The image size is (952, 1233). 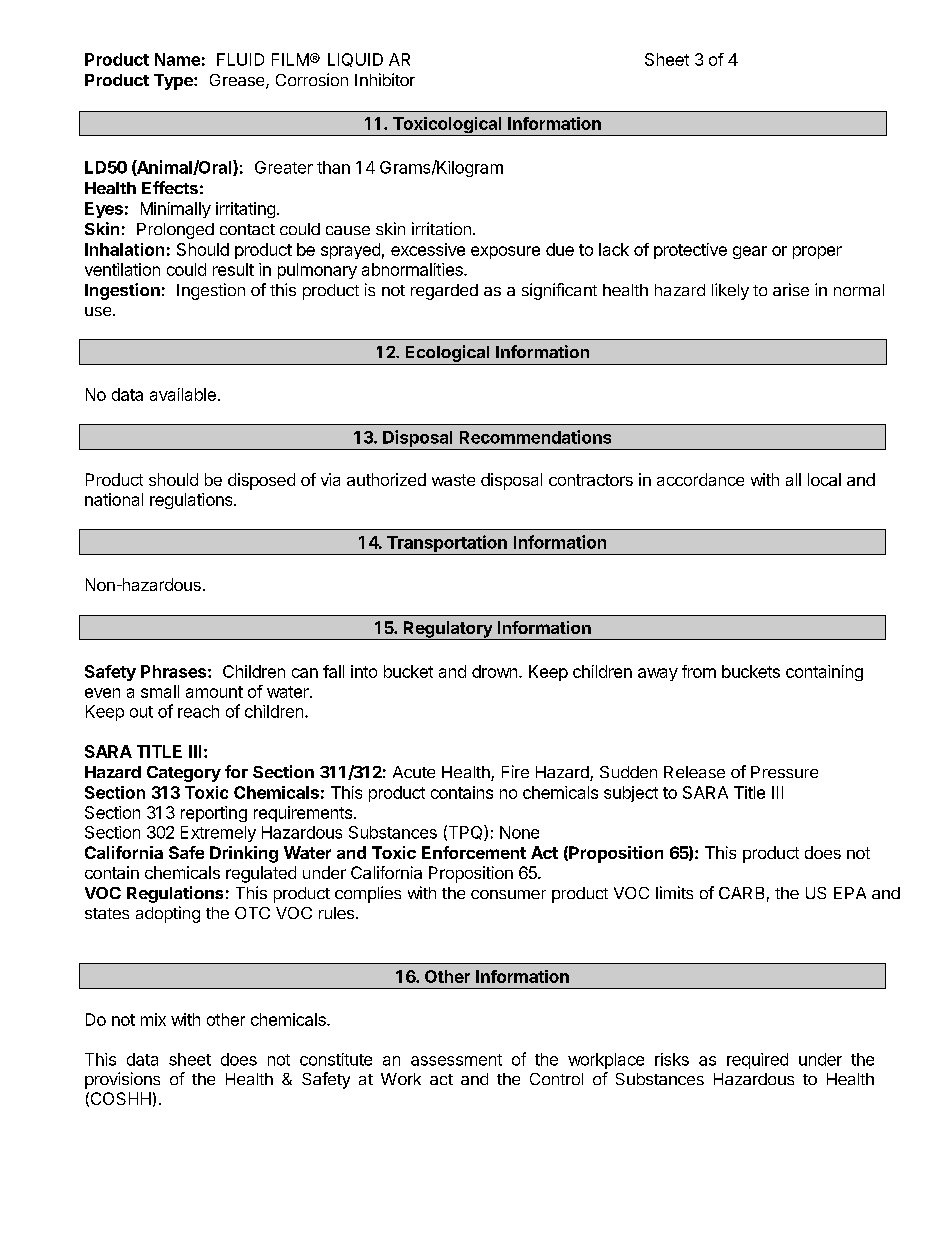 What do you see at coordinates (757, 1061) in the image?
I see `required` at bounding box center [757, 1061].
